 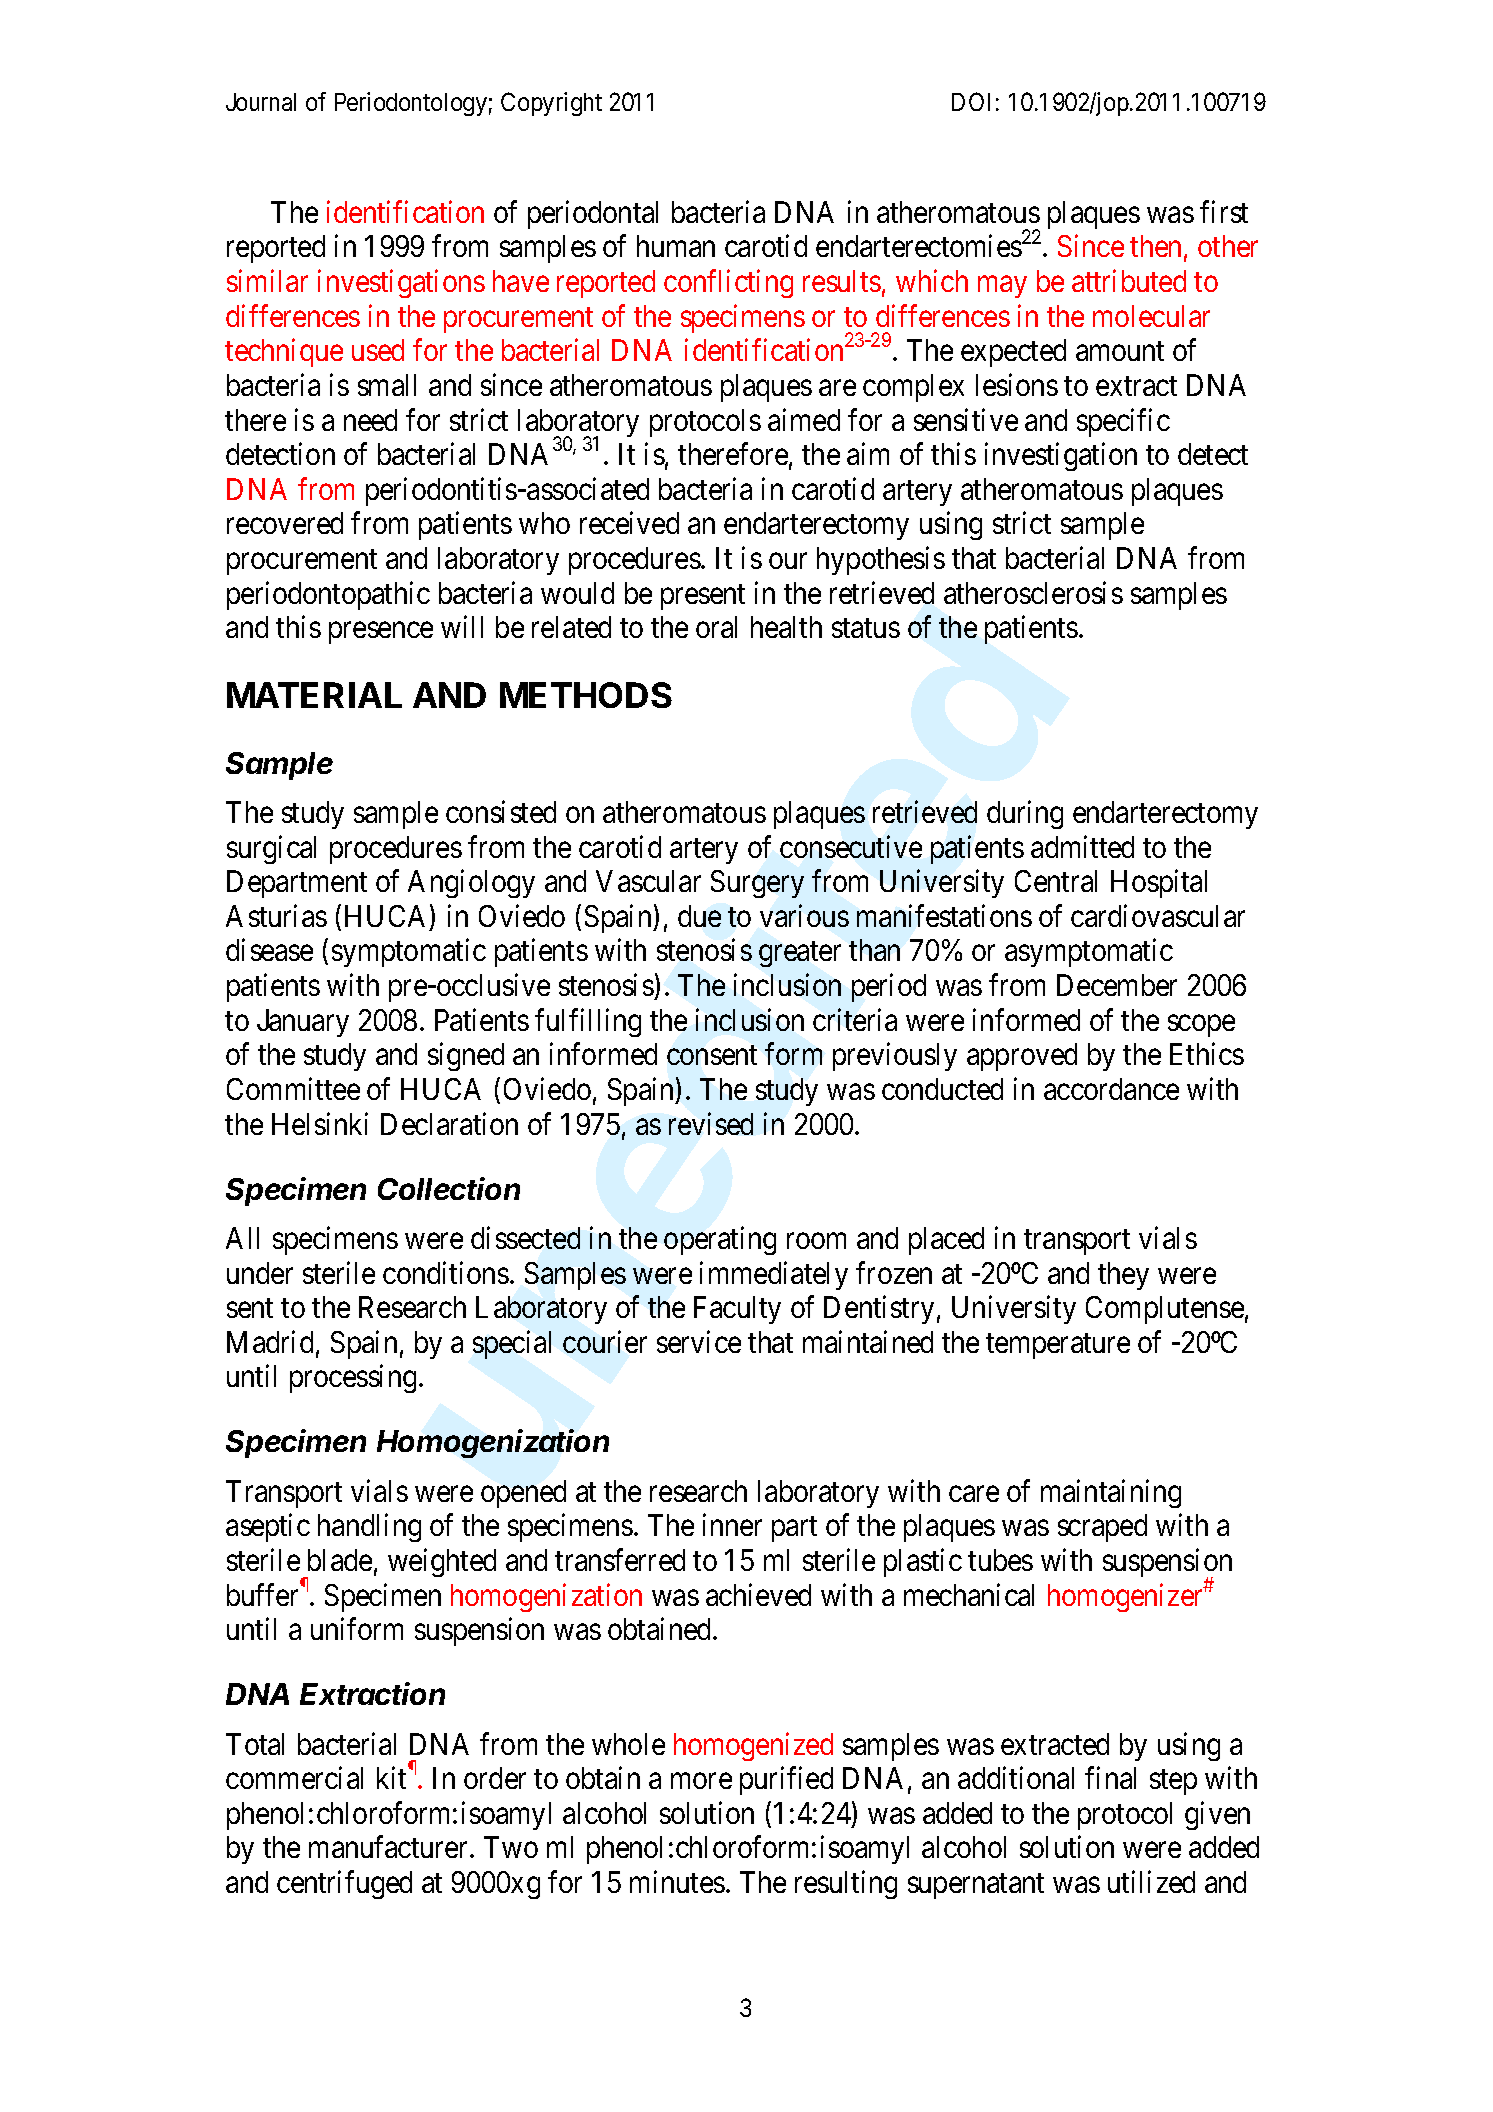 I want to click on greater, so click(x=800, y=954).
